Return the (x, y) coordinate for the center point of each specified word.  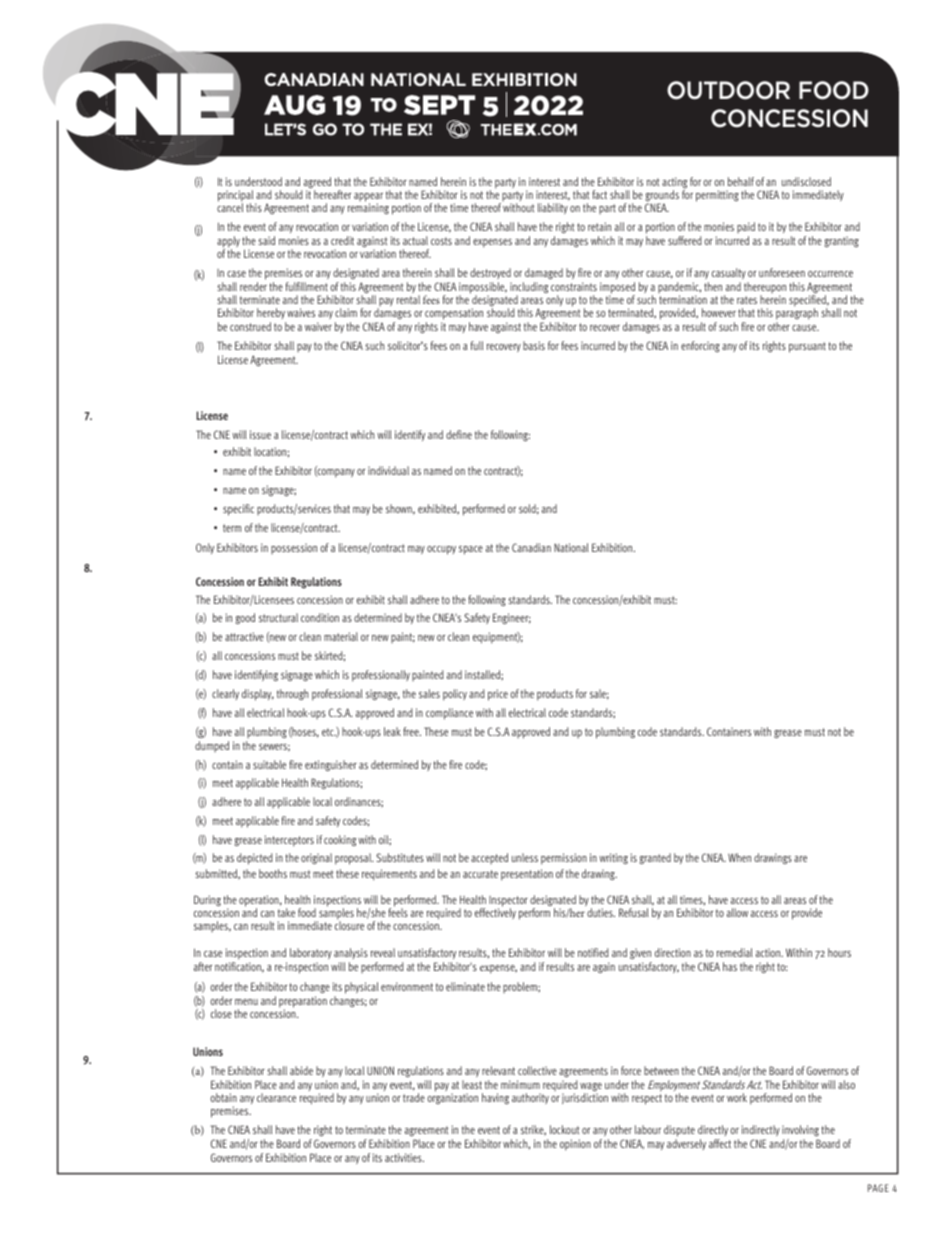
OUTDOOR (728, 90)
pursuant (807, 347)
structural (278, 617)
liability (553, 208)
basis (534, 345)
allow (737, 912)
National (571, 547)
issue (260, 434)
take (286, 912)
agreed (317, 184)
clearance (276, 1097)
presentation (527, 875)
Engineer (512, 618)
